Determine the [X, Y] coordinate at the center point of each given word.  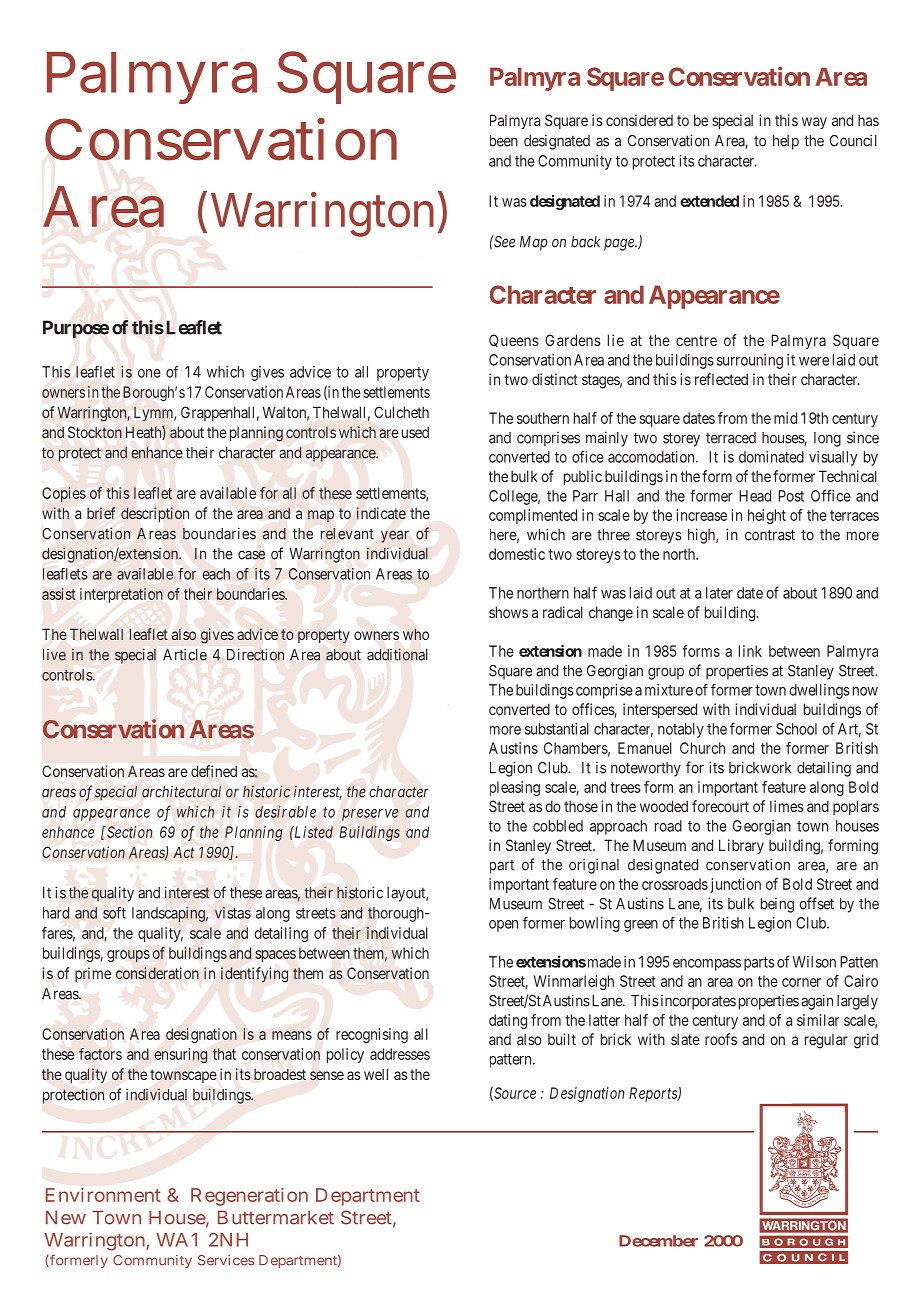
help [786, 142]
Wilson [814, 962]
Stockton [95, 432]
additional [397, 654]
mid [785, 418]
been [504, 141]
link [750, 651]
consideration [157, 973]
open [503, 926]
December [658, 1241]
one [149, 373]
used [415, 432]
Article [185, 655]
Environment [103, 1195]
